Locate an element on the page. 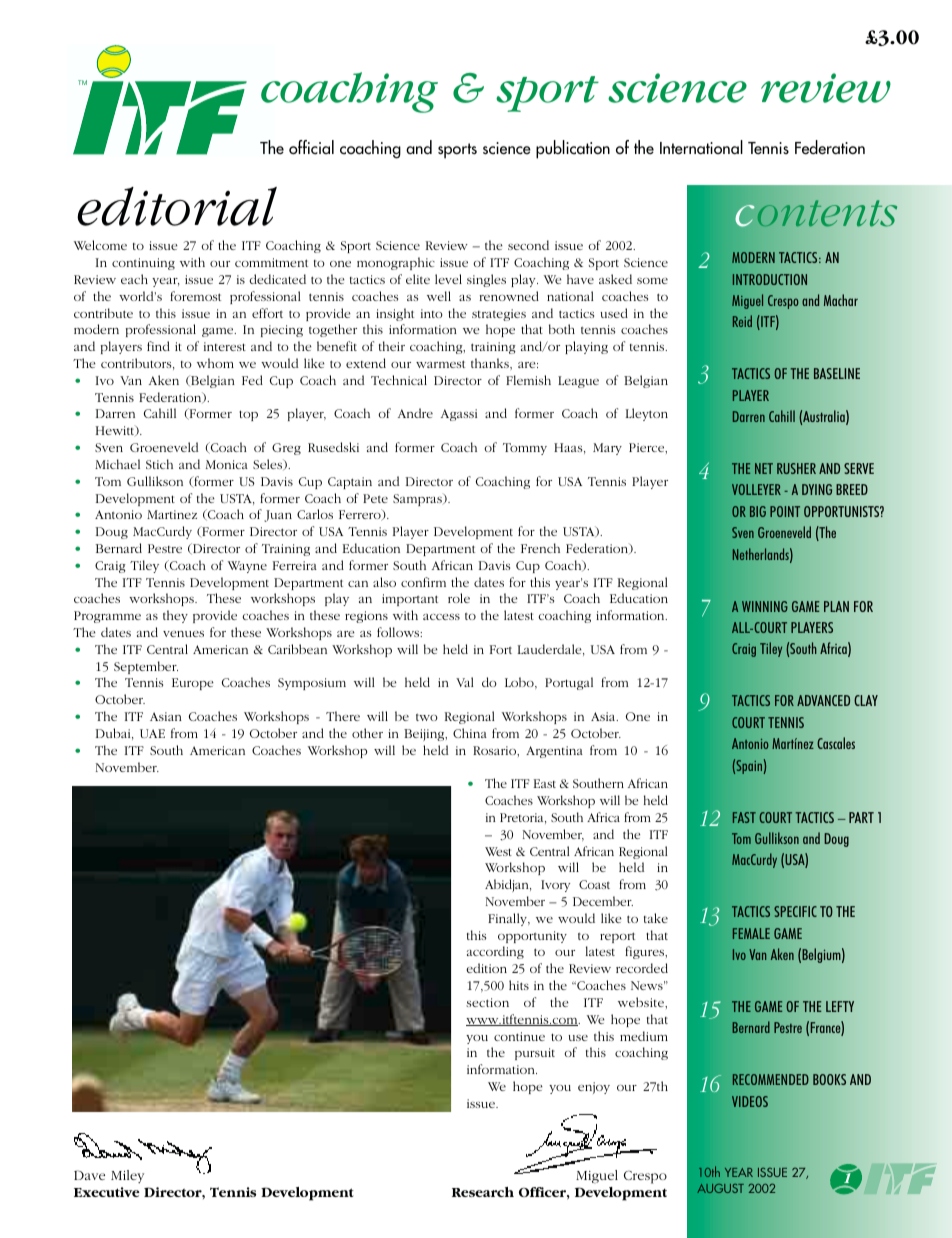 Image resolution: width=952 pixels, height=1238 pixels. Research is located at coordinates (483, 1192).
